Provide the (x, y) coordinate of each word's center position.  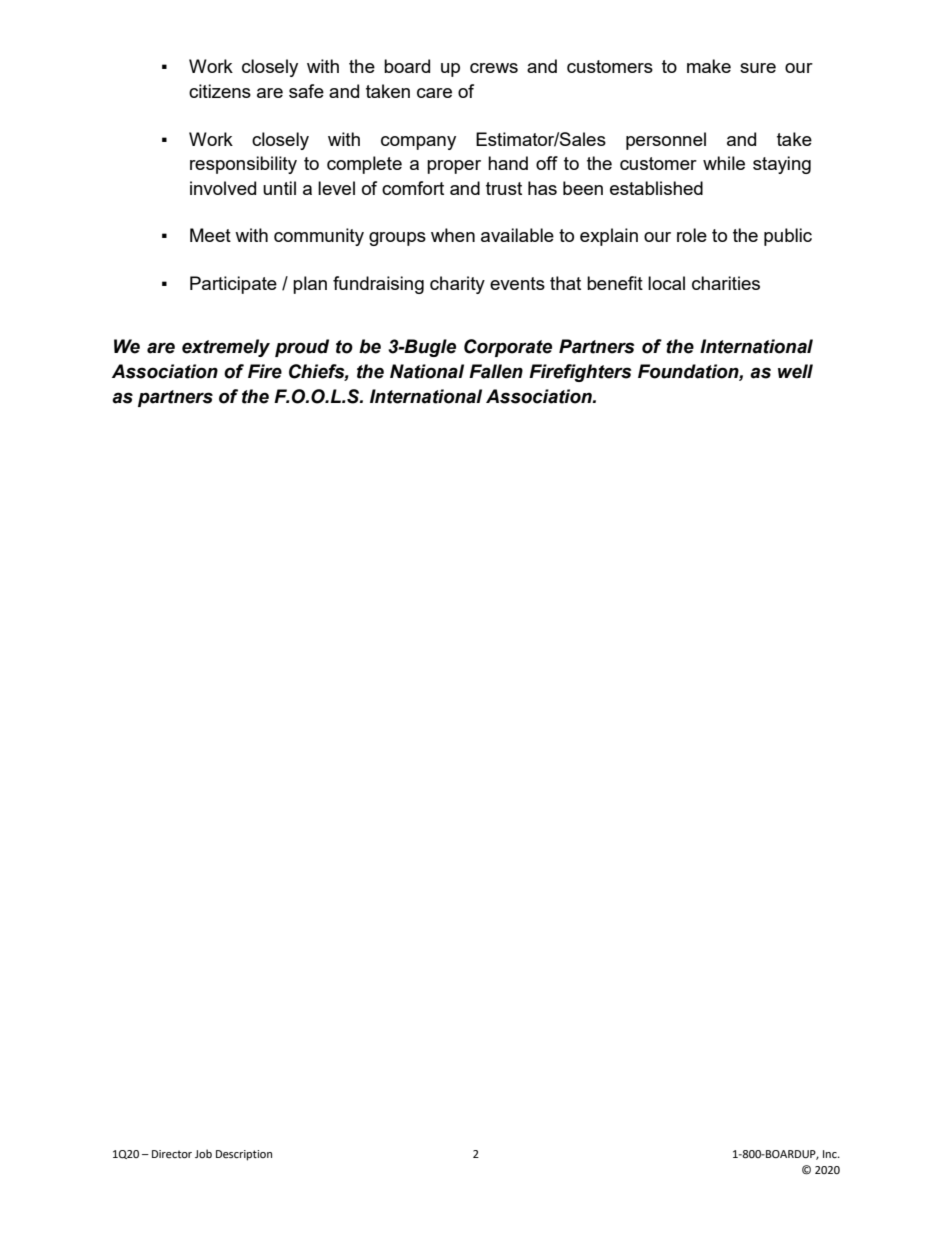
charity (457, 285)
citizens (220, 91)
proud (302, 348)
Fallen (496, 371)
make (709, 66)
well (795, 371)
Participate (233, 285)
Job (203, 1153)
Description (244, 1155)
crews (494, 68)
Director (172, 1154)
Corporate (508, 348)
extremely (226, 348)
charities (726, 283)
